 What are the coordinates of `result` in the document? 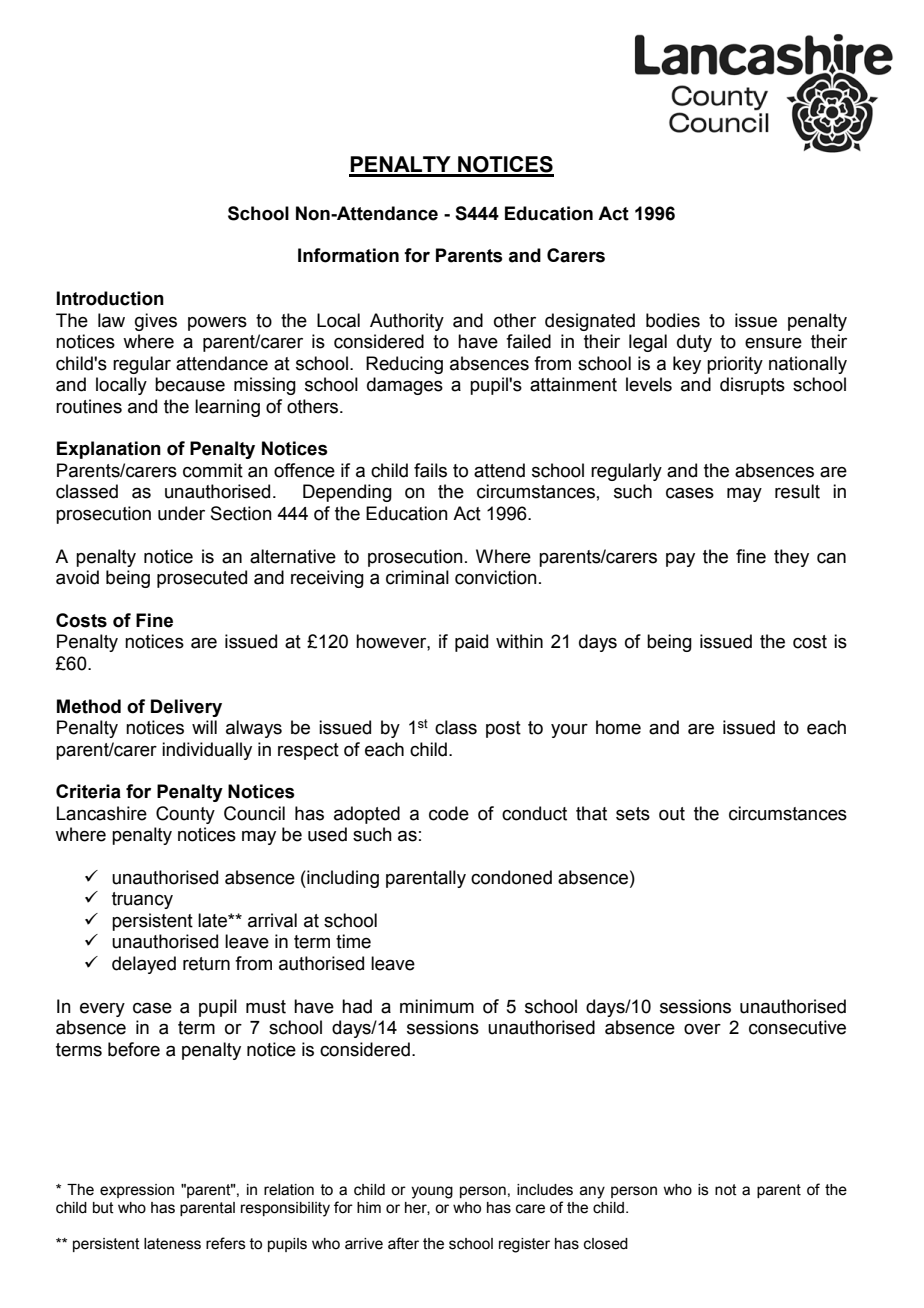 It's located at (797, 491).
